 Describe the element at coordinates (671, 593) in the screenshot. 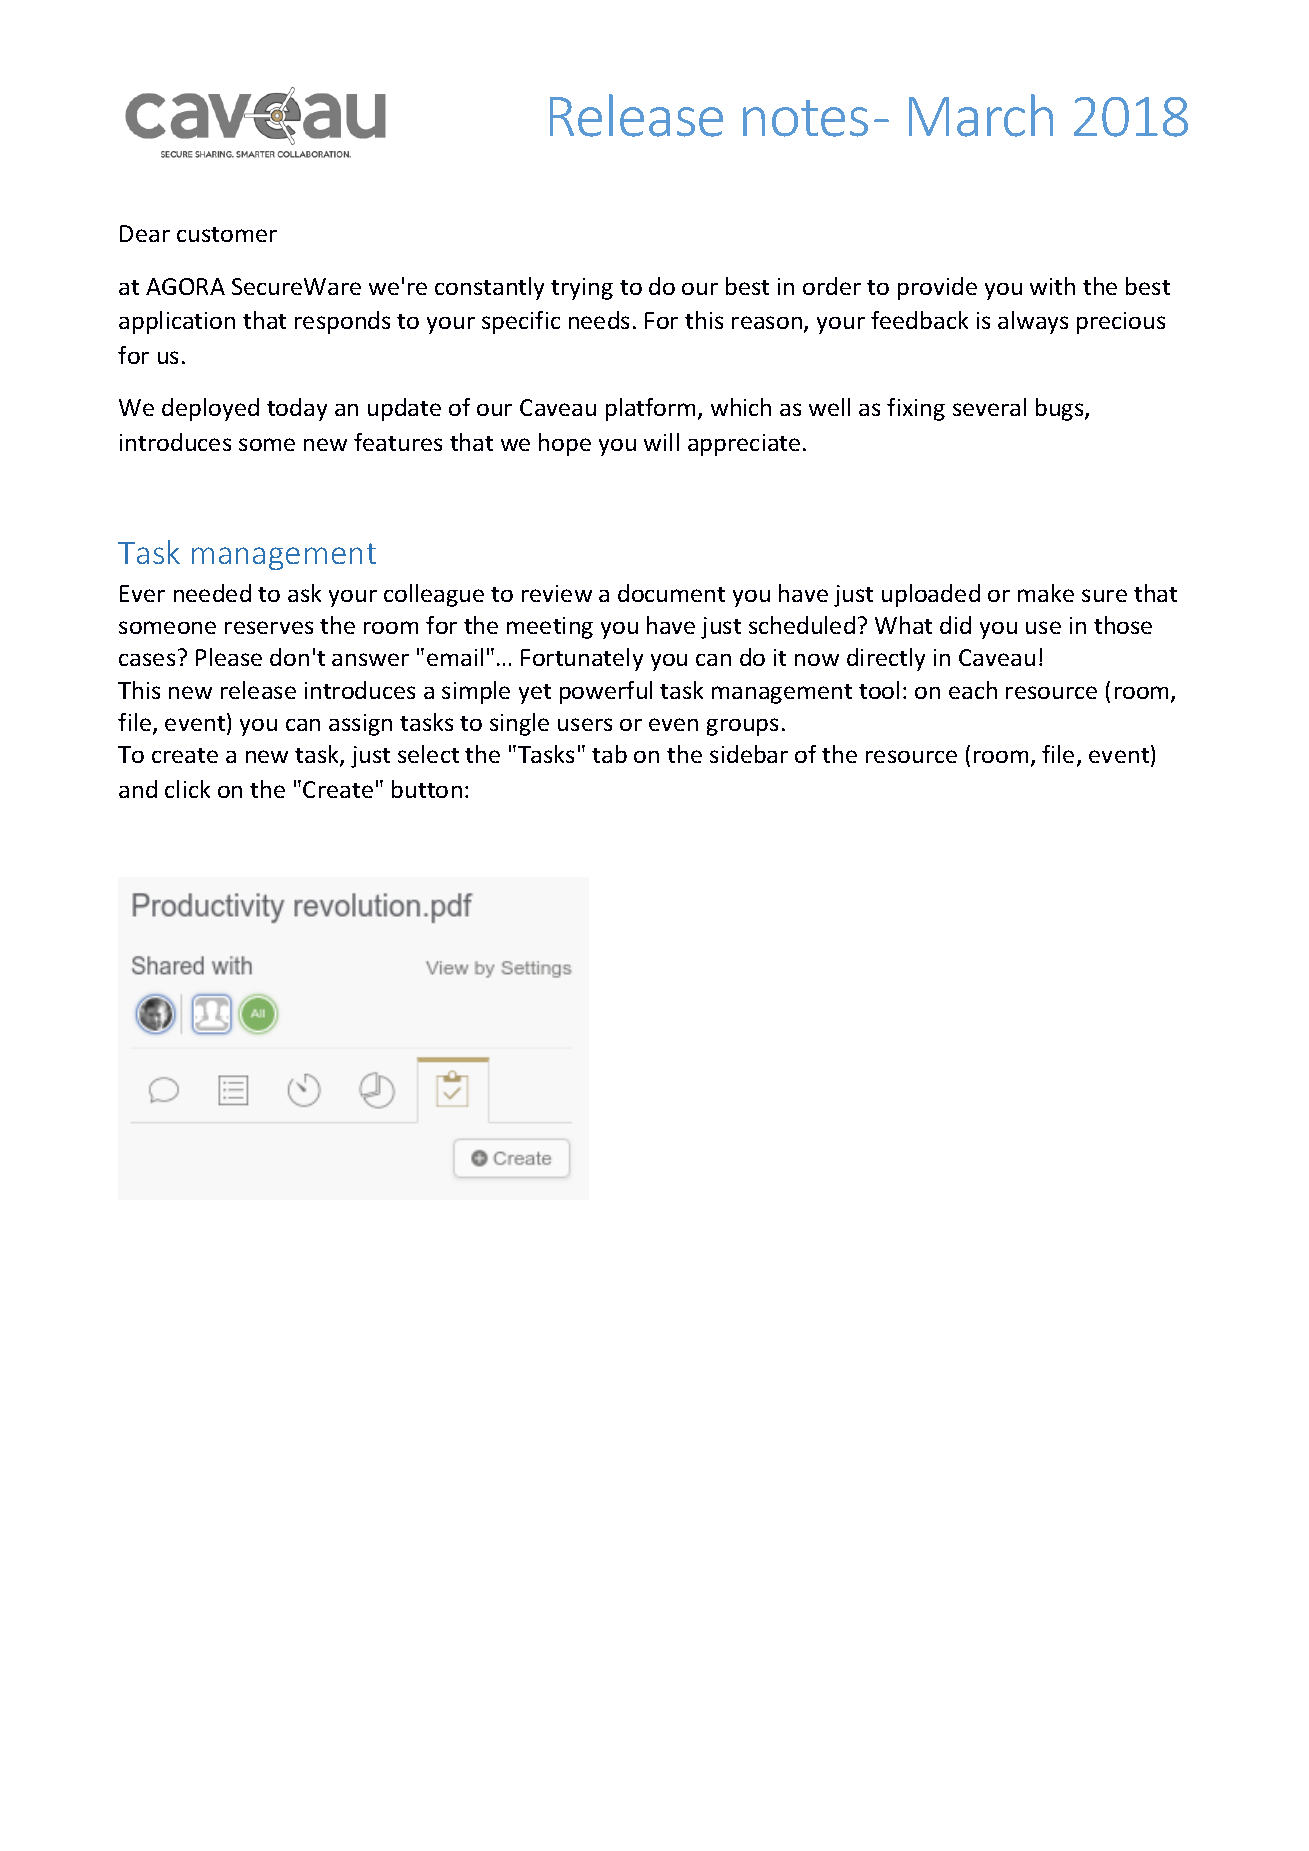

I see `document` at that location.
